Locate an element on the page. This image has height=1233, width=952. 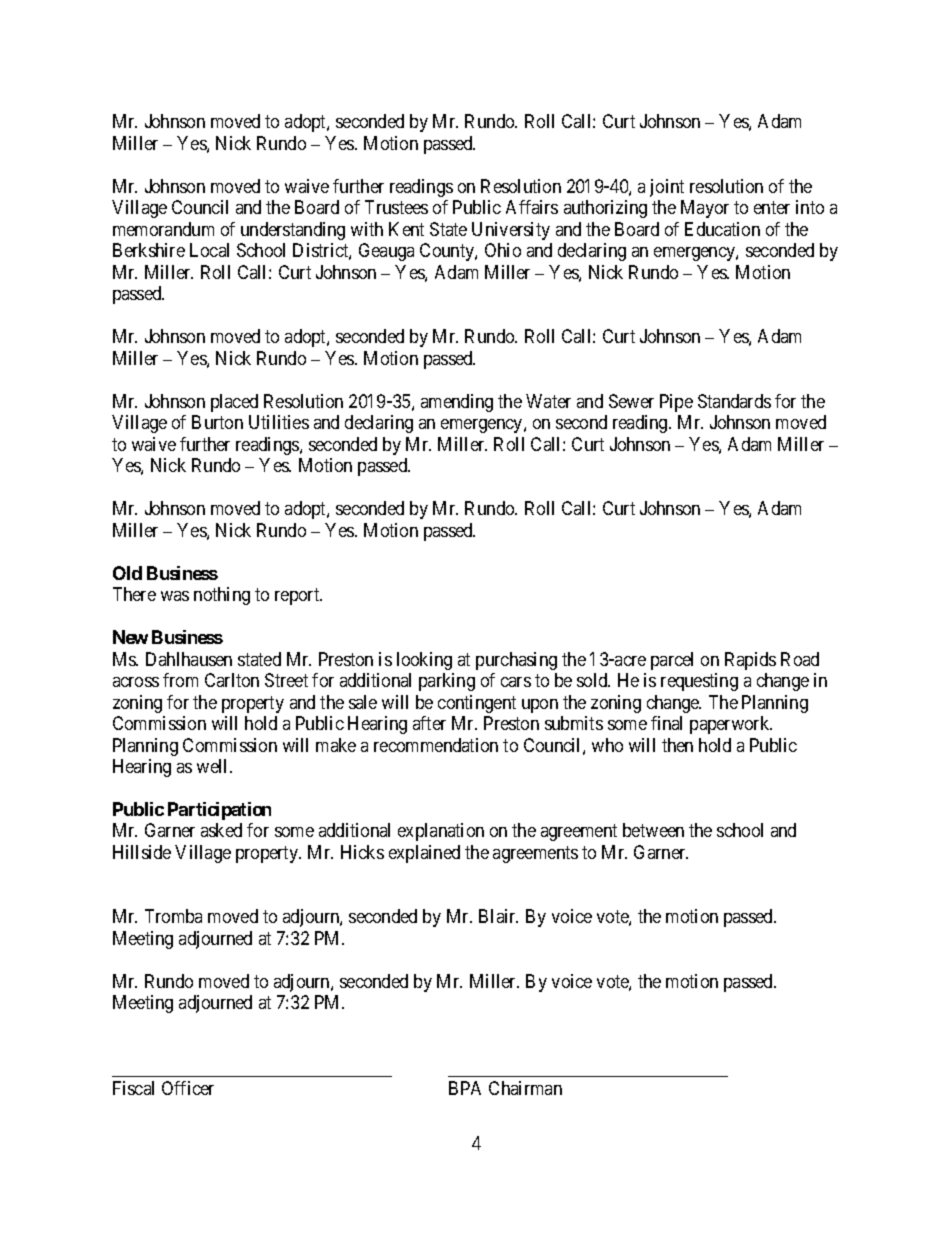
Chairman is located at coordinates (525, 1088).
